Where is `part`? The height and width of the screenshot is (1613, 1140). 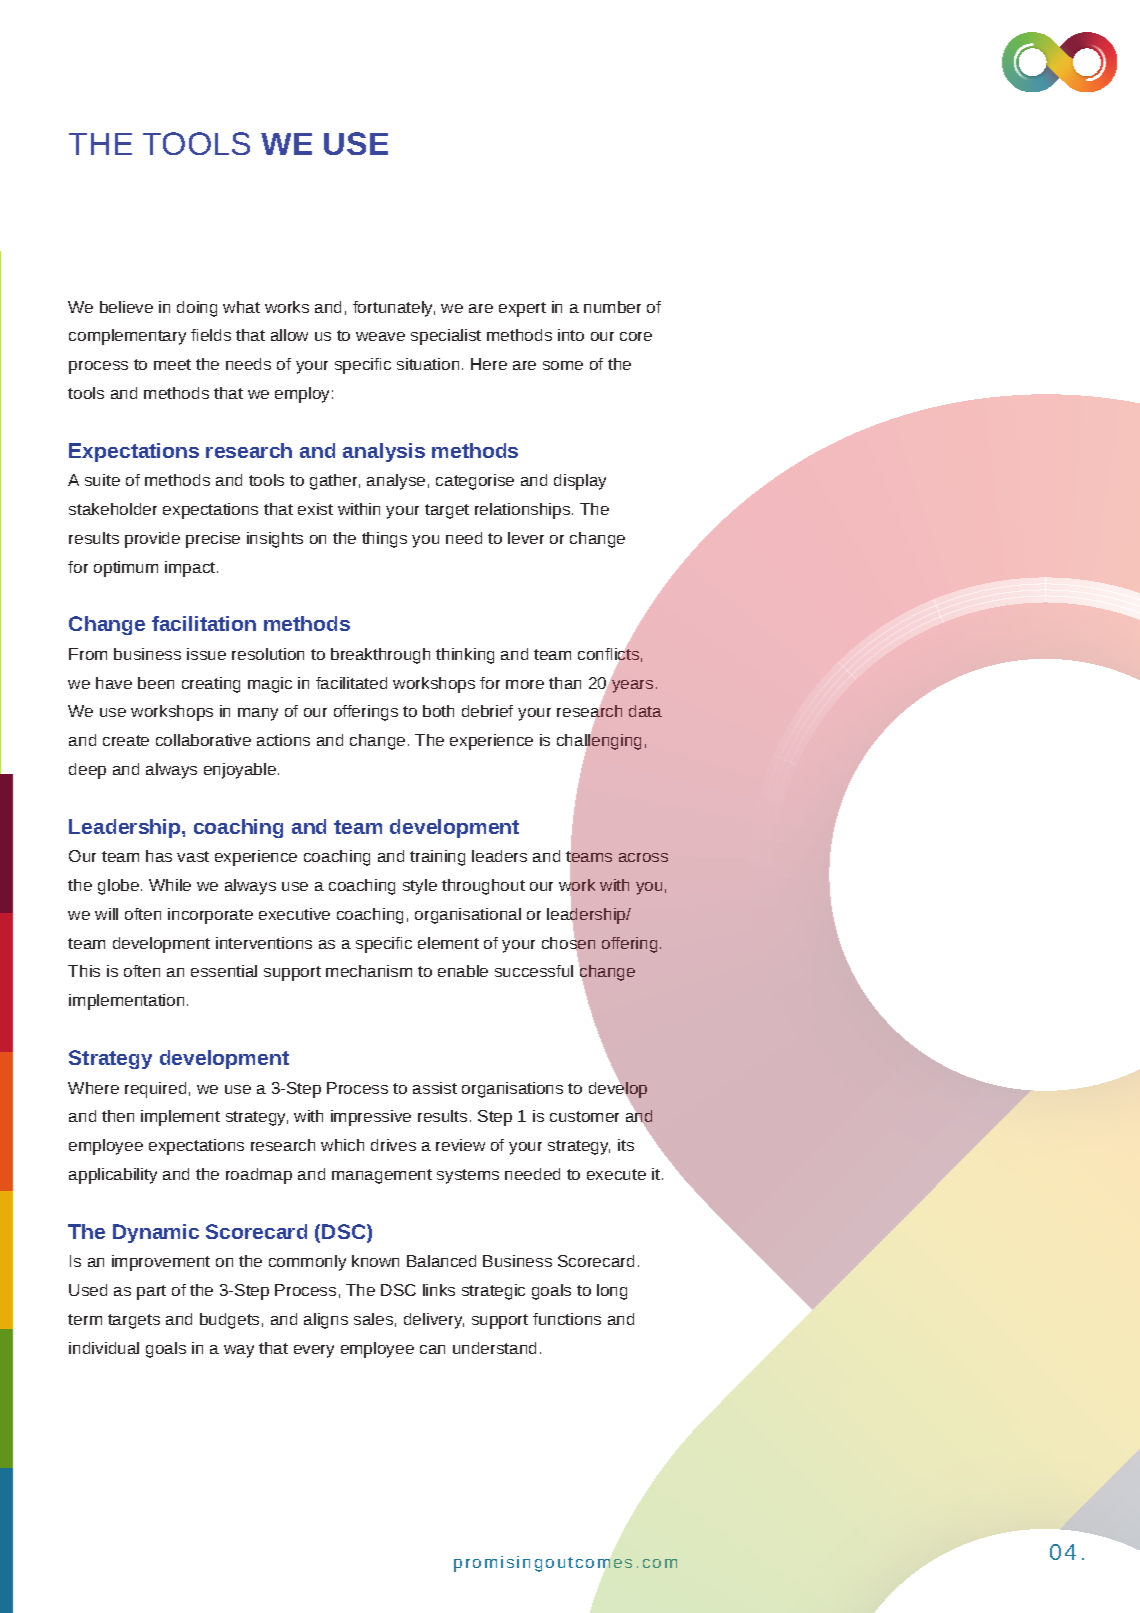 part is located at coordinates (151, 1292).
